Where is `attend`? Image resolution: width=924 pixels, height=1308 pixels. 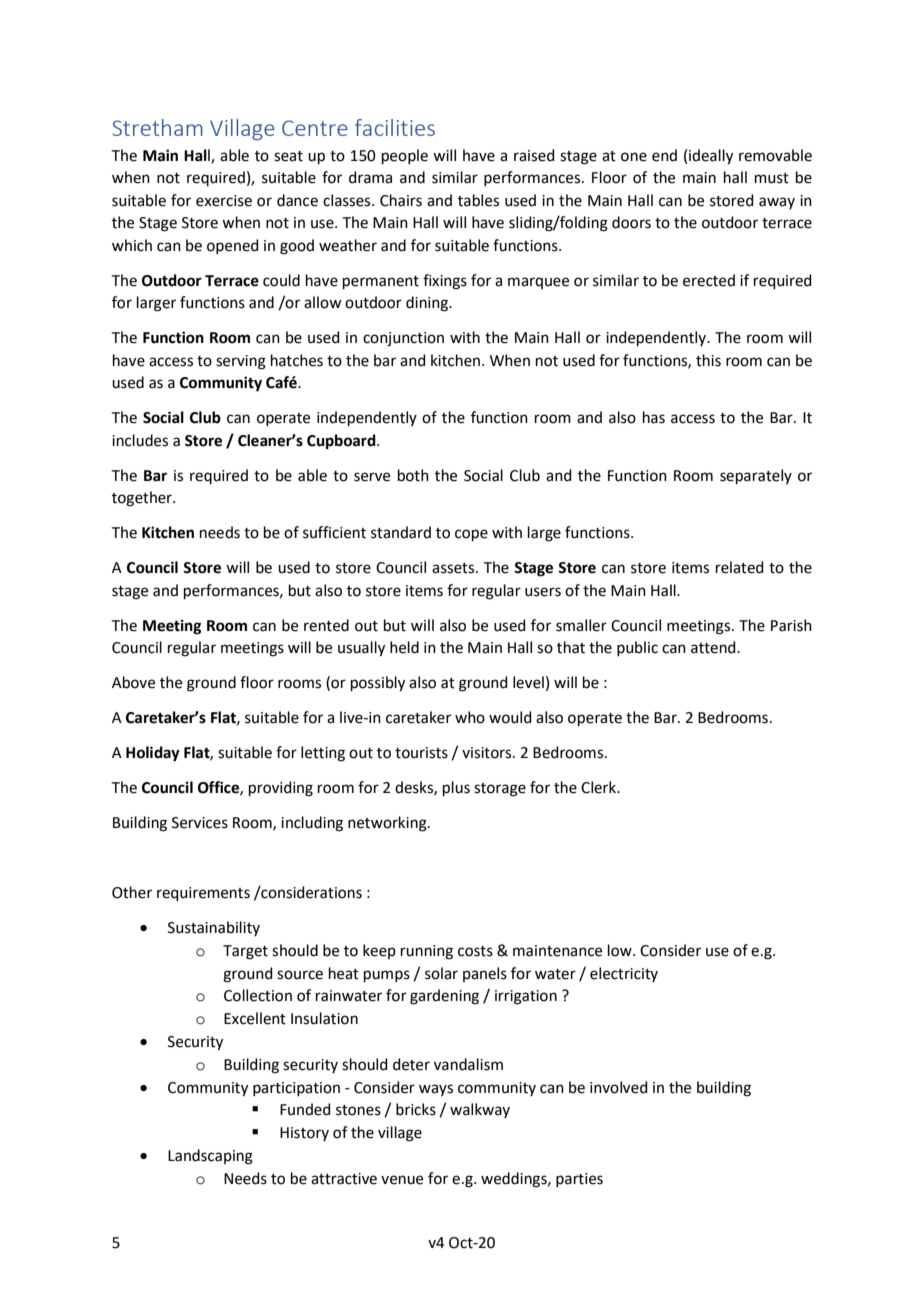
attend is located at coordinates (714, 647).
